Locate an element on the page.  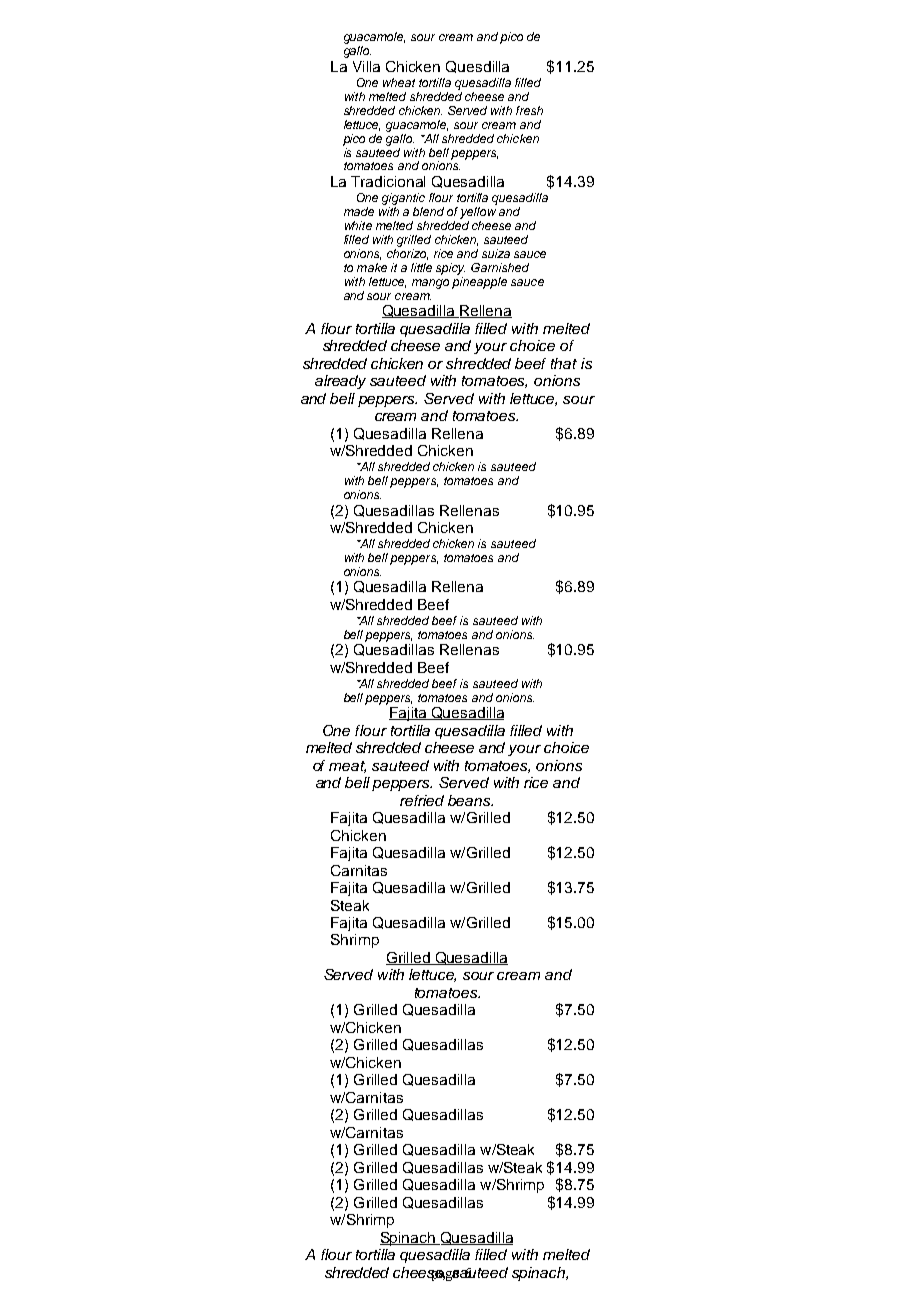
already is located at coordinates (340, 382).
